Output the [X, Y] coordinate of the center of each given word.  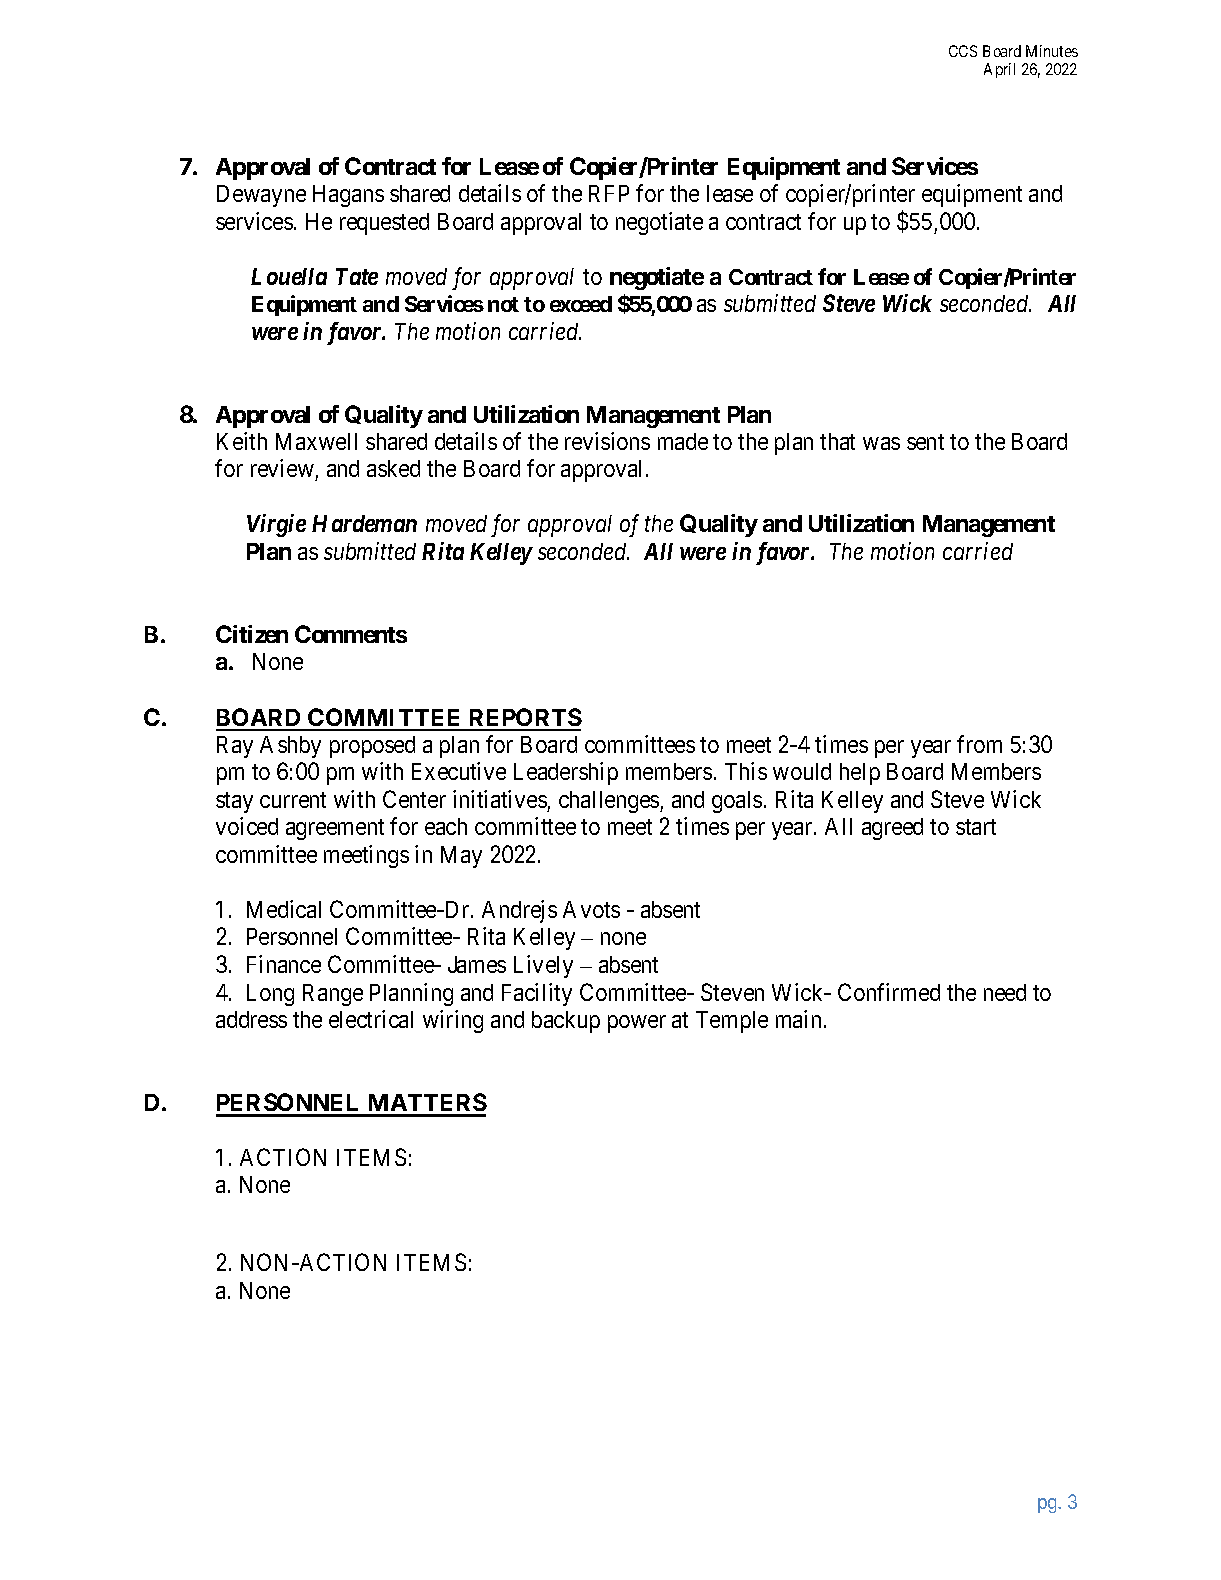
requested [384, 224]
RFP [609, 193]
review [283, 470]
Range [333, 995]
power [637, 1024]
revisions [607, 441]
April [999, 70]
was [881, 443]
